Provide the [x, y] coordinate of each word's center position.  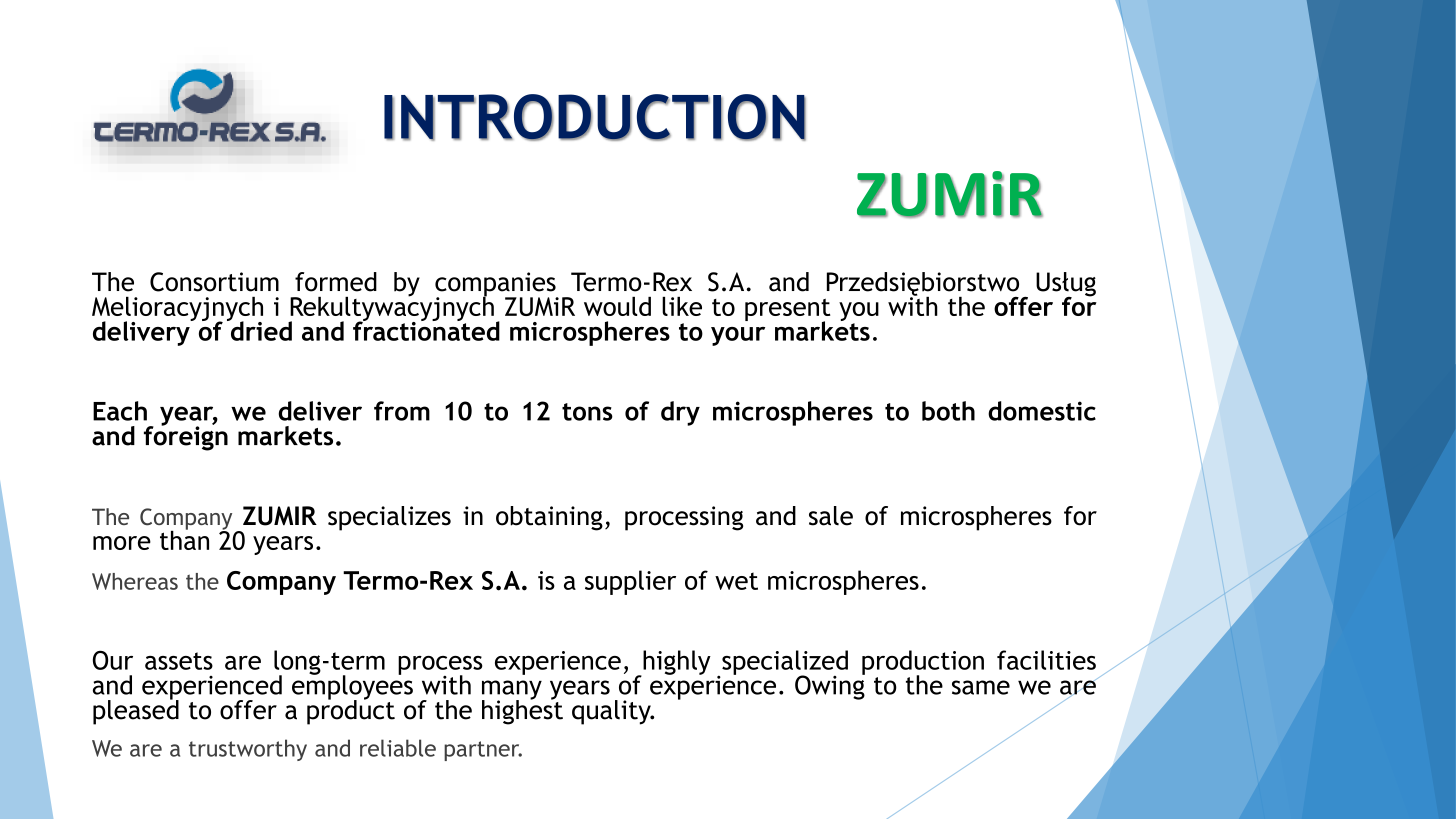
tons [587, 412]
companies [496, 285]
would [617, 306]
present [787, 311]
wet [736, 581]
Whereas [135, 581]
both [948, 411]
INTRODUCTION [595, 117]
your [738, 336]
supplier [630, 582]
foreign [186, 437]
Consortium [214, 282]
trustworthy [248, 750]
